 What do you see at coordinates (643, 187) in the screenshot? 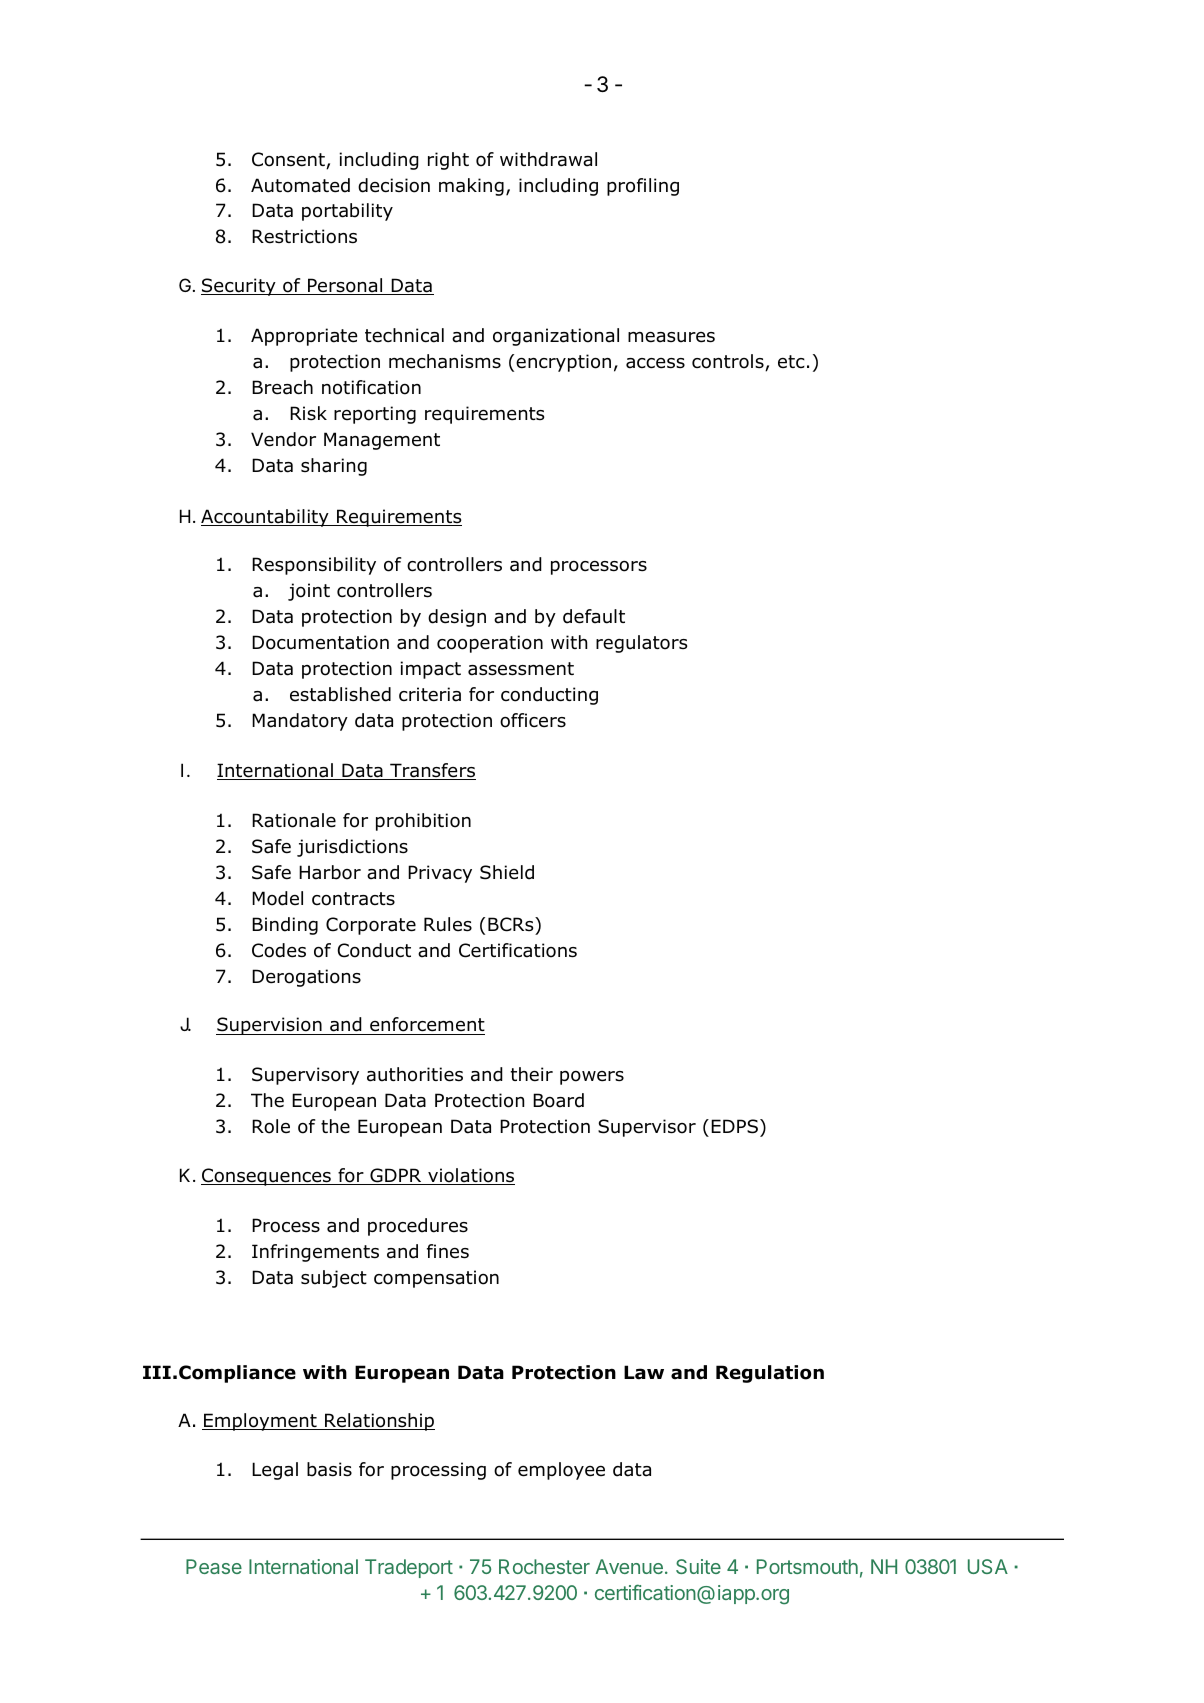
I see `profiling` at bounding box center [643, 187].
